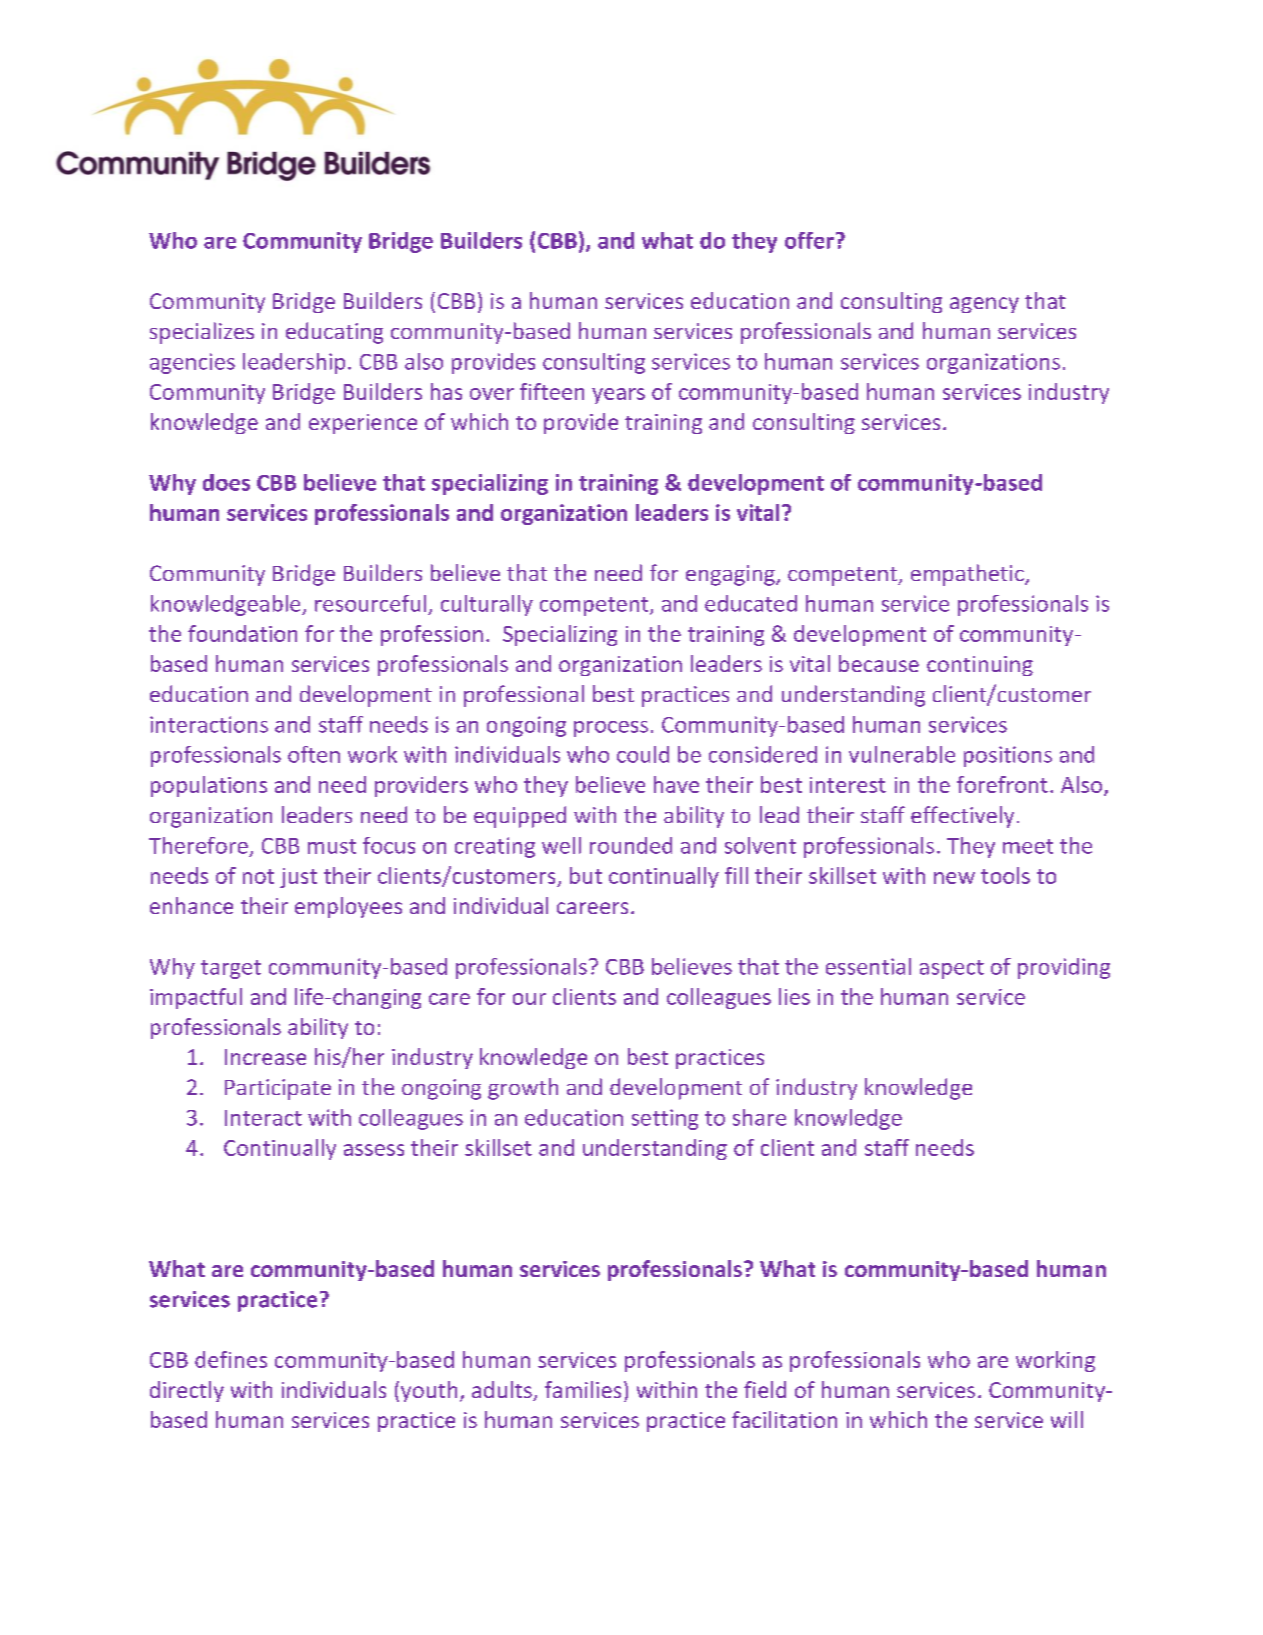  Describe the element at coordinates (962, 817) in the screenshot. I see `effectively` at that location.
